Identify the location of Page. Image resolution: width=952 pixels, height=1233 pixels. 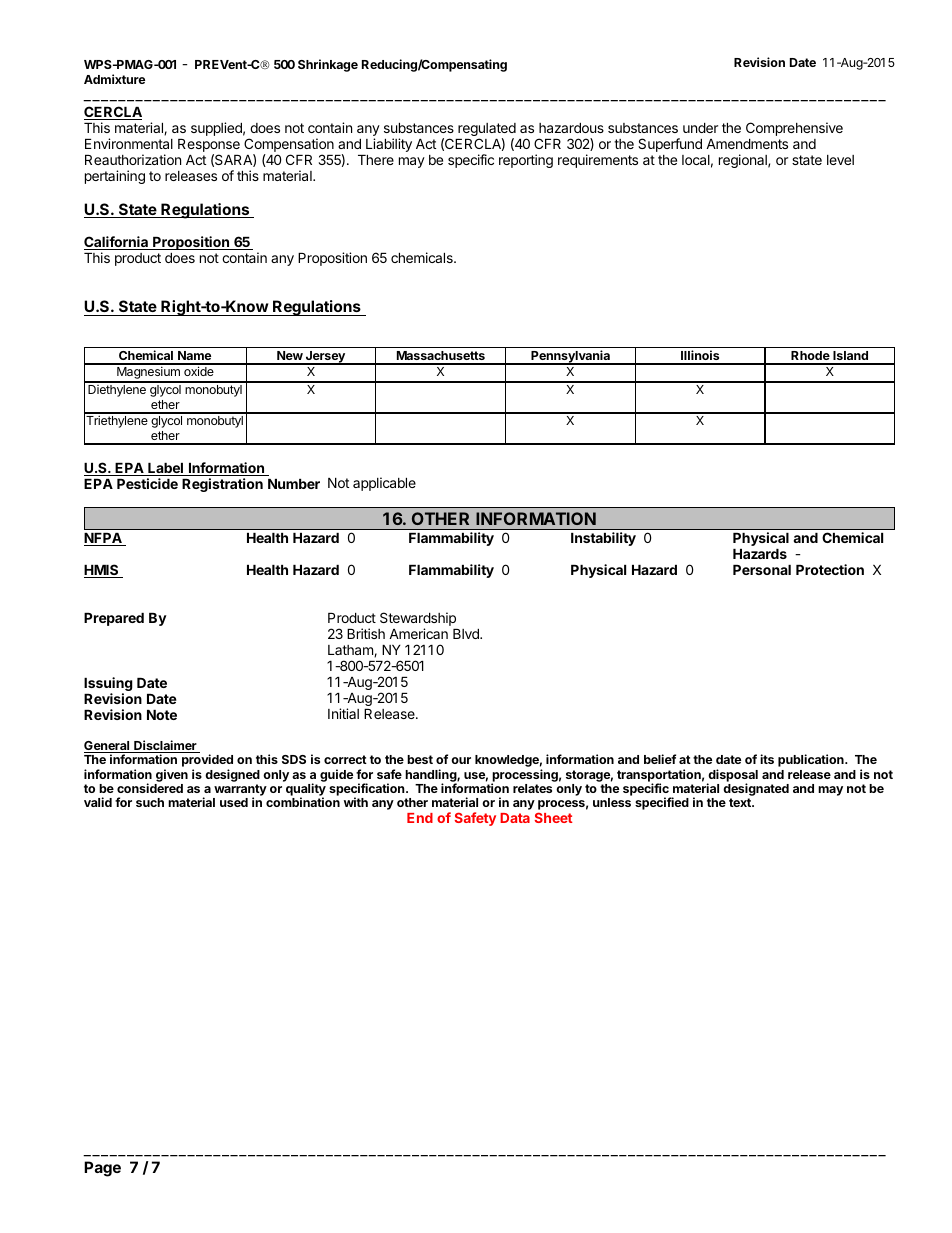
(102, 1169).
